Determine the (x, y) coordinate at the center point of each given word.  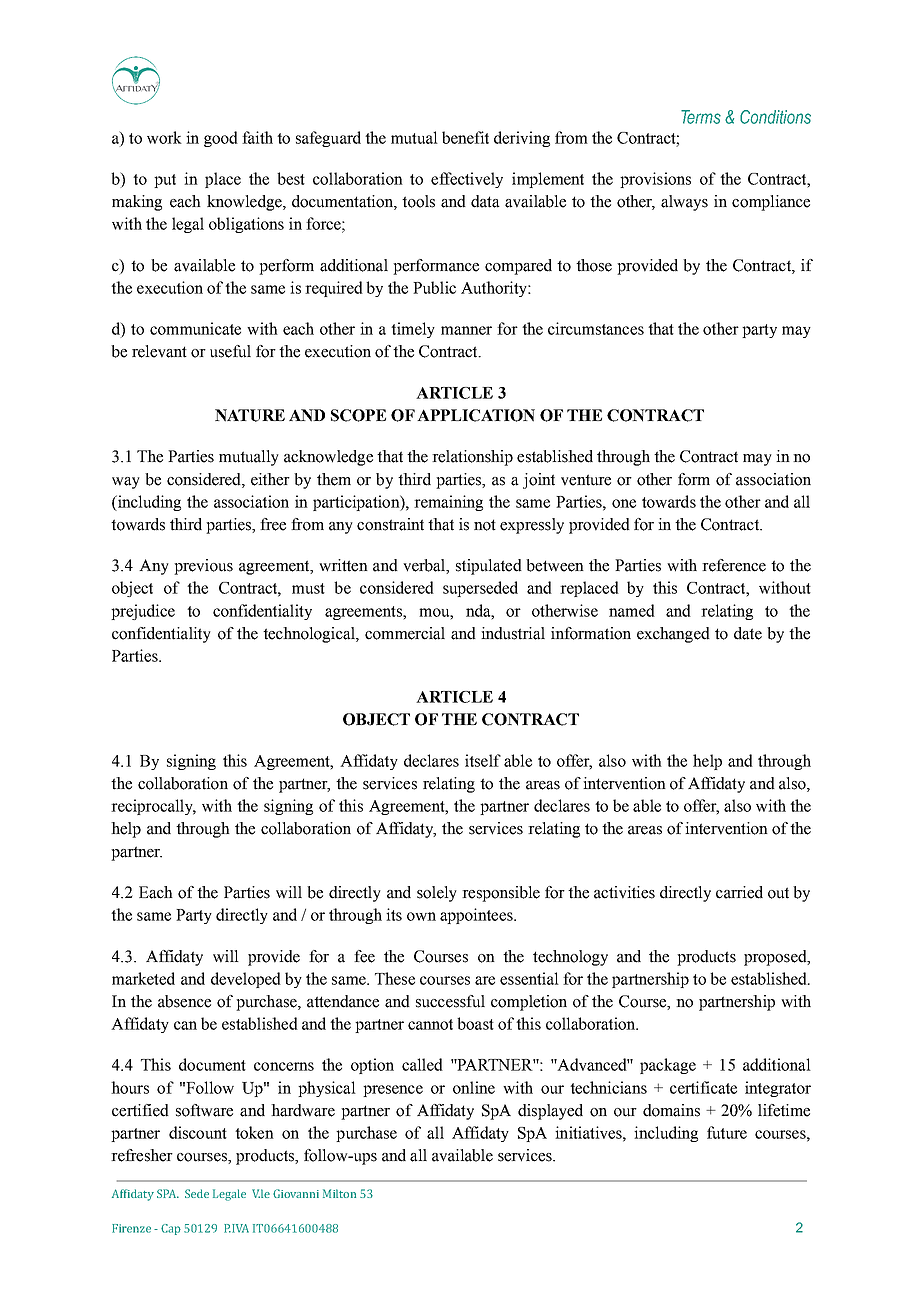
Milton (339, 1193)
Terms (701, 117)
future (727, 1132)
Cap (171, 1229)
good (221, 139)
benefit (465, 137)
